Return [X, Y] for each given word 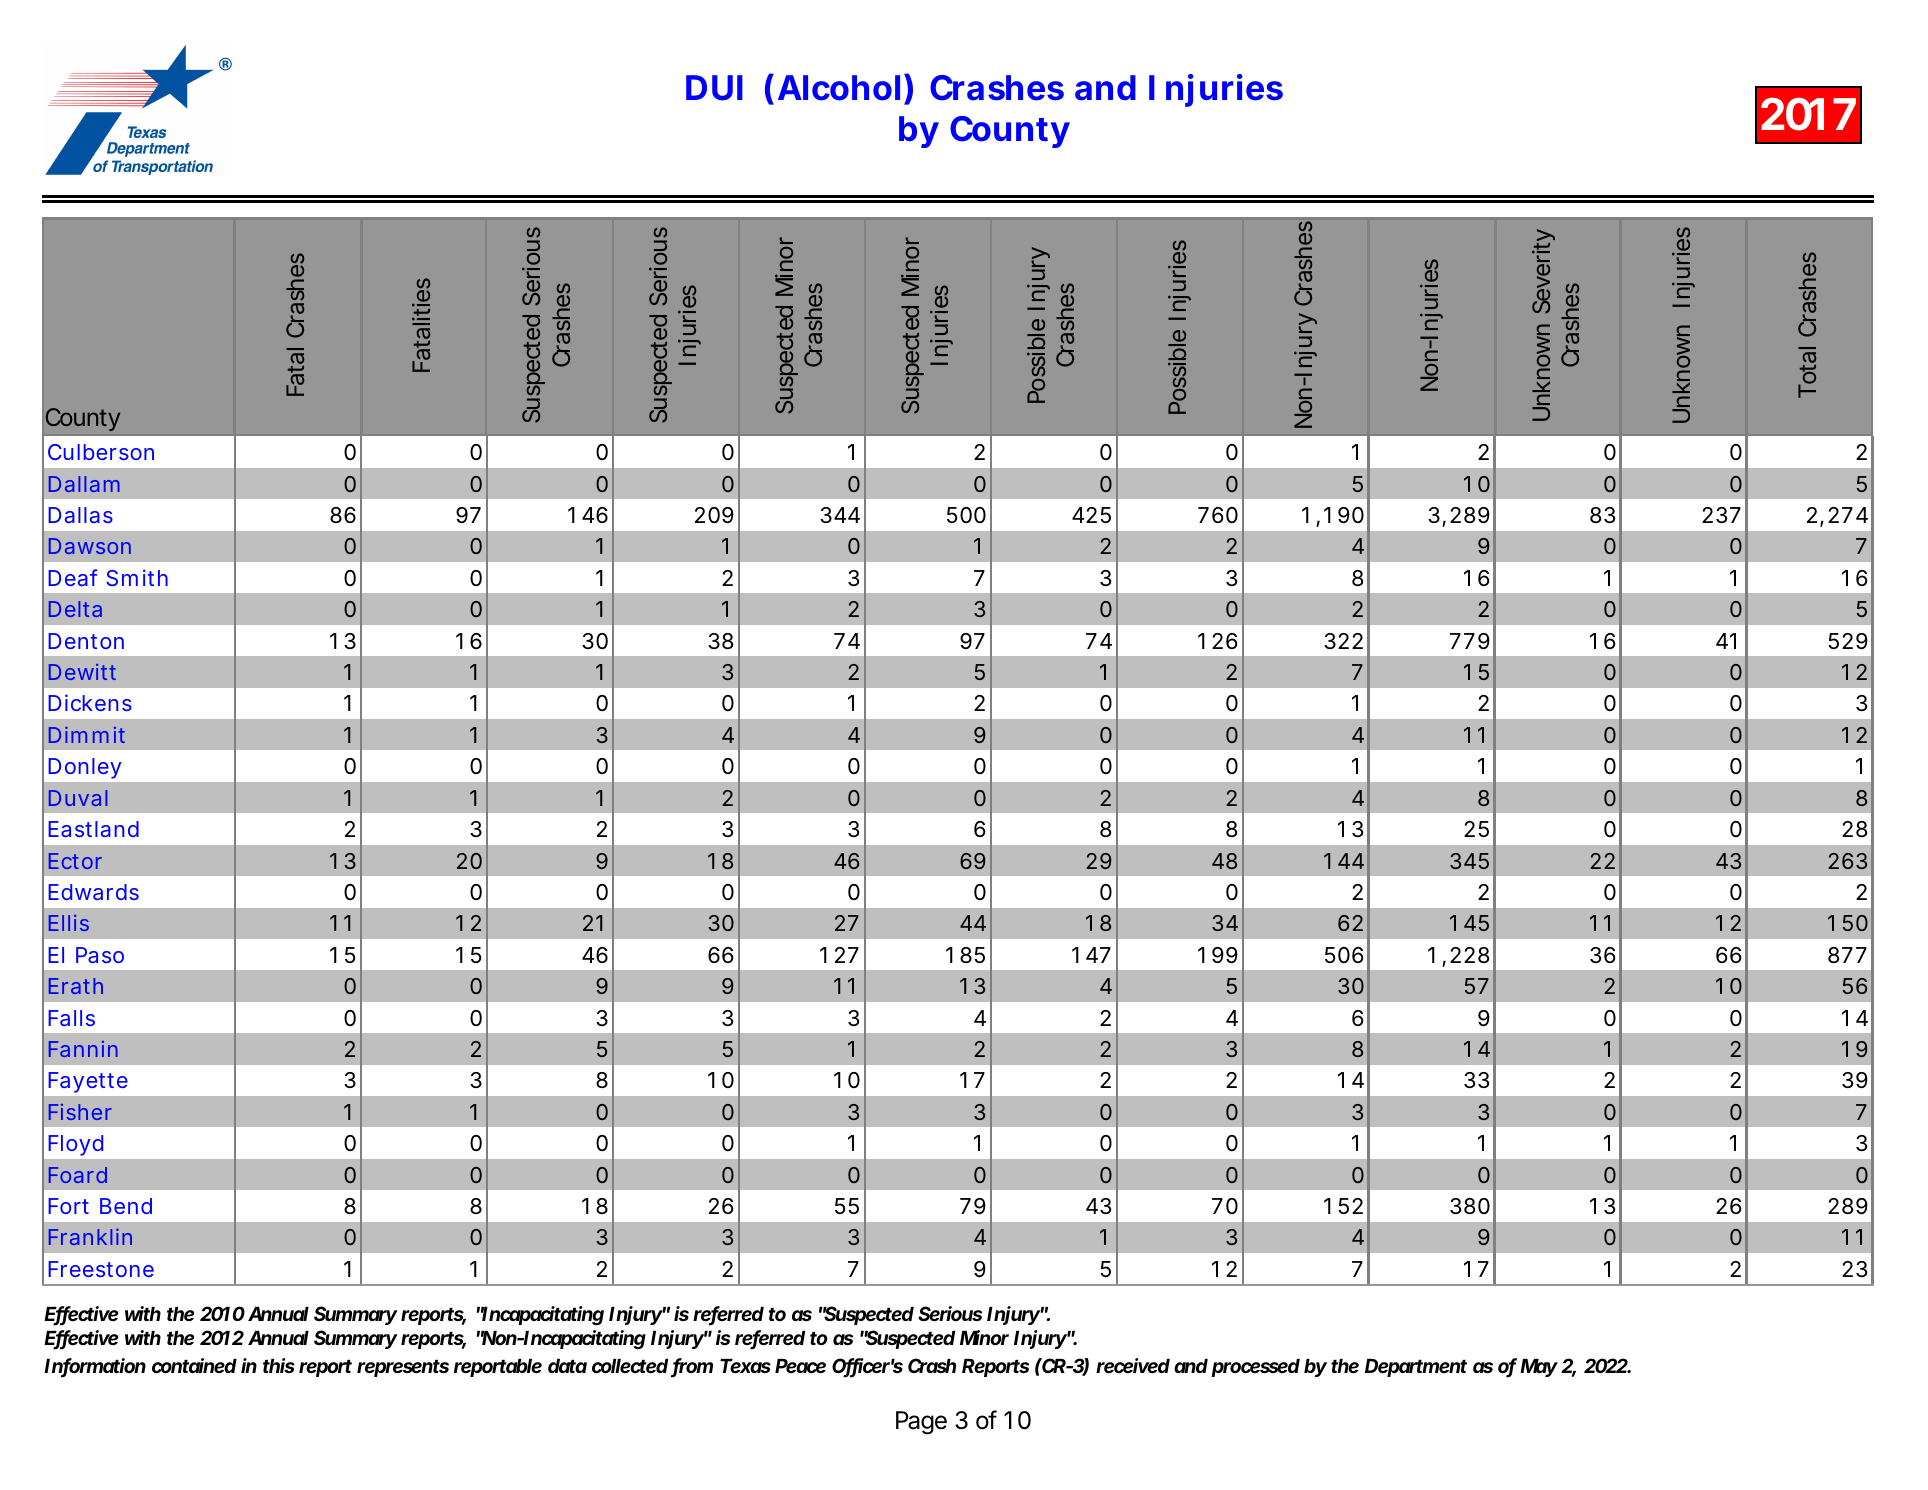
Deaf [72, 577]
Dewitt [82, 672]
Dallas [80, 515]
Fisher [80, 1112]
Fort [68, 1206]
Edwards [93, 892]
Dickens [90, 702]
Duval [78, 798]
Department [1416, 1368]
